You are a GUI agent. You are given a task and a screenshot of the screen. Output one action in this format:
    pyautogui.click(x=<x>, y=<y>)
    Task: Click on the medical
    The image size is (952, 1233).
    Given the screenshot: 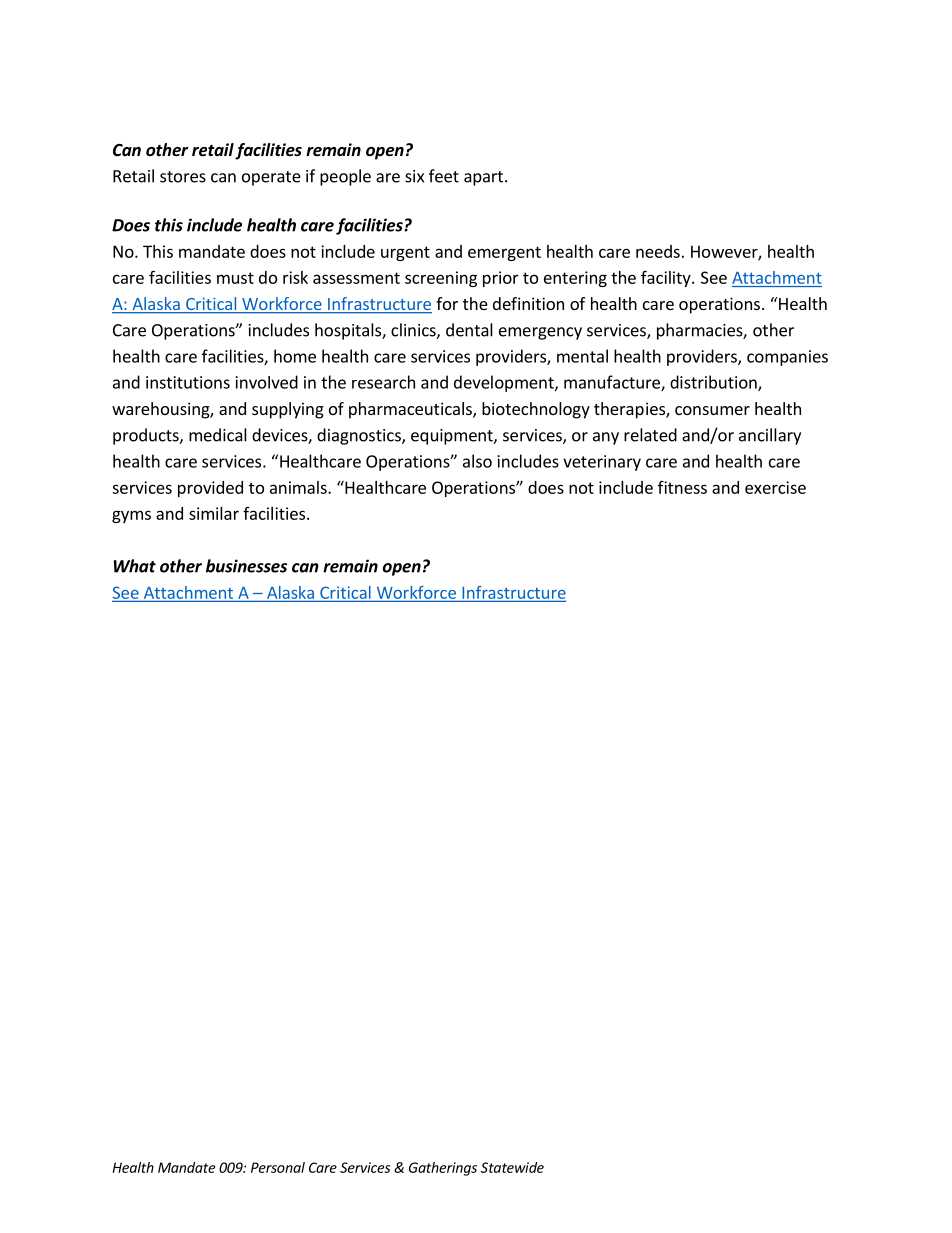 What is the action you would take?
    pyautogui.click(x=218, y=435)
